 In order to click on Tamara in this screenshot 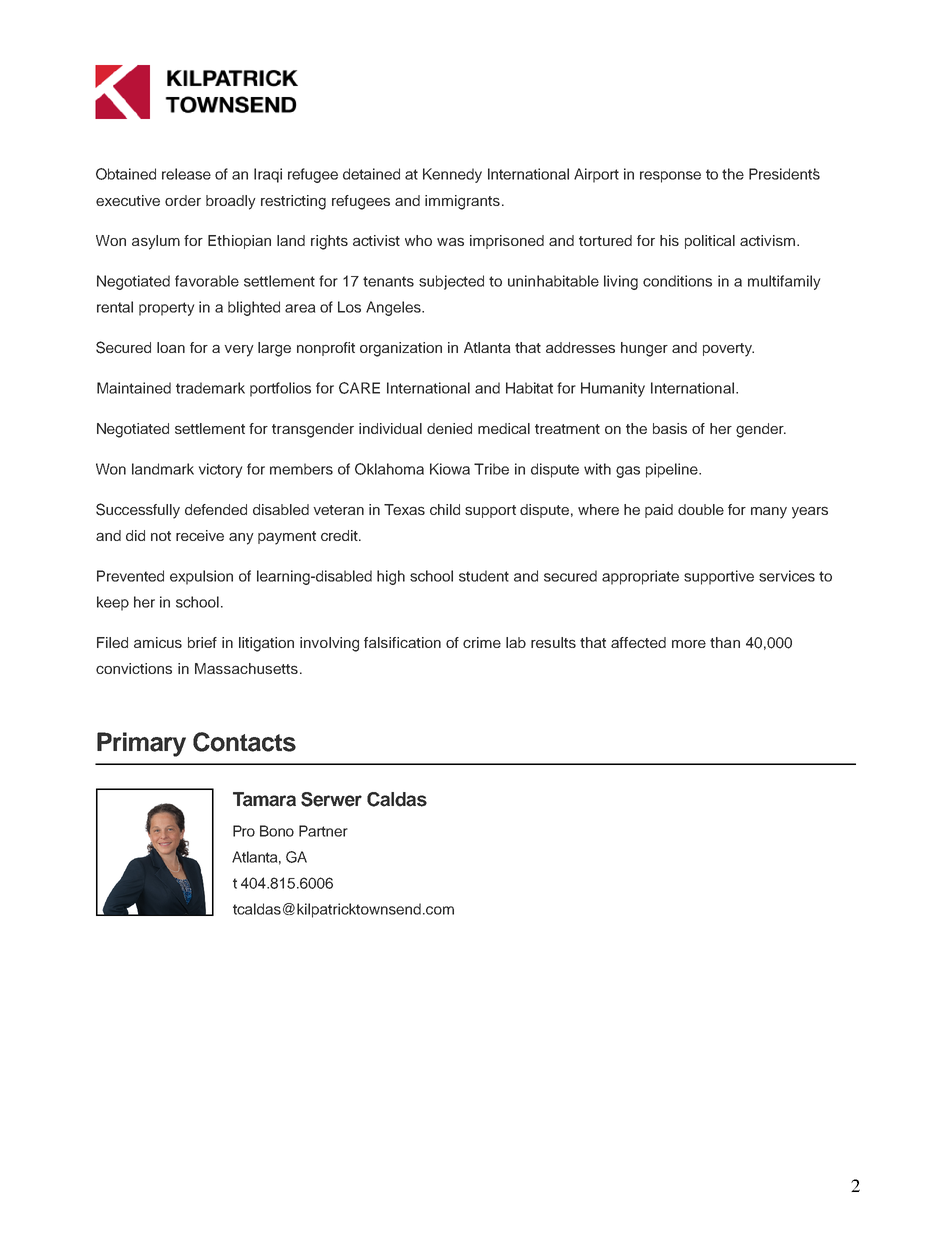, I will do `click(264, 799)`.
